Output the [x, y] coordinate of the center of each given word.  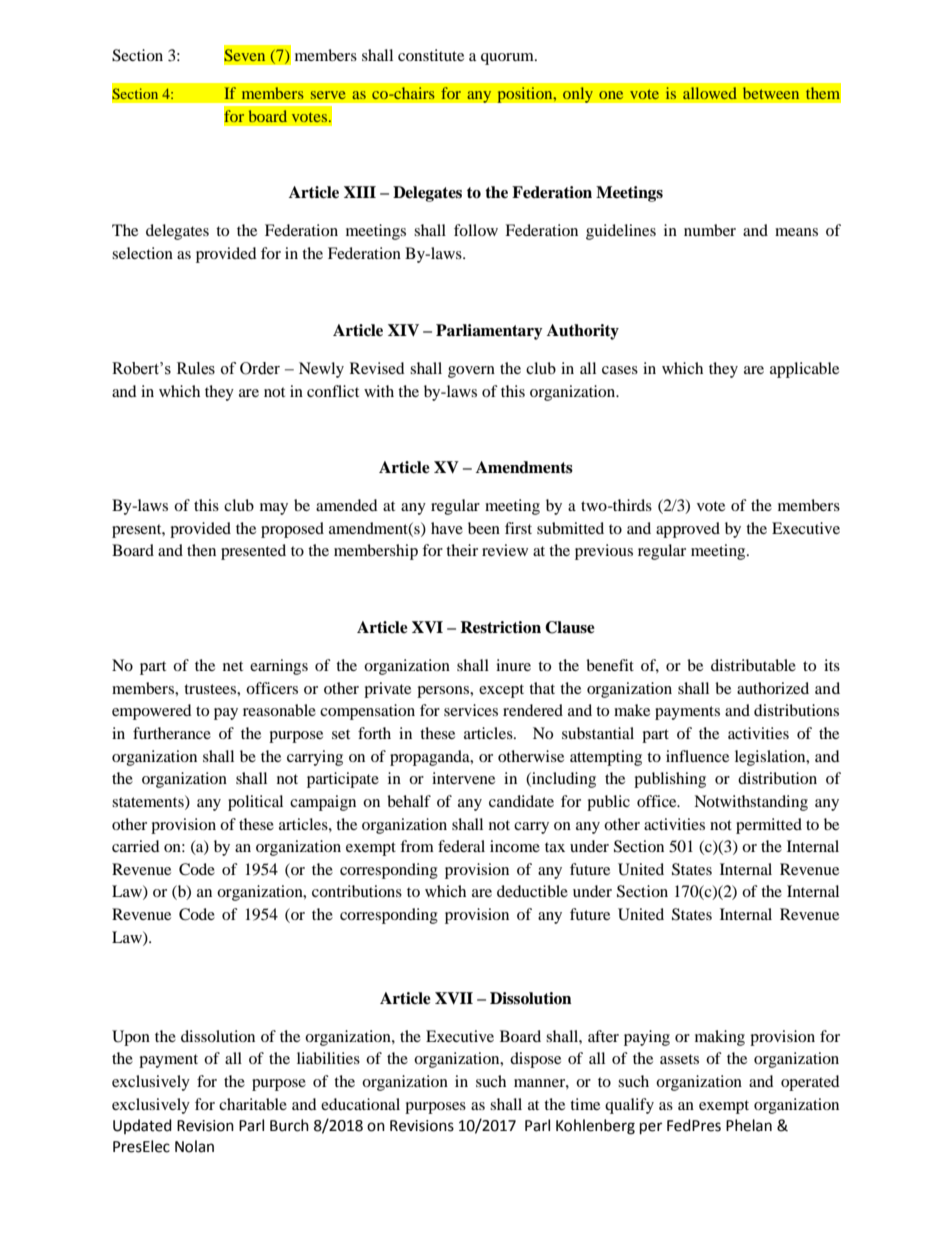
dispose [535, 1060]
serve [328, 95]
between [771, 93]
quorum [508, 59]
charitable [253, 1104]
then [201, 550]
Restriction [500, 627]
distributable [753, 665]
